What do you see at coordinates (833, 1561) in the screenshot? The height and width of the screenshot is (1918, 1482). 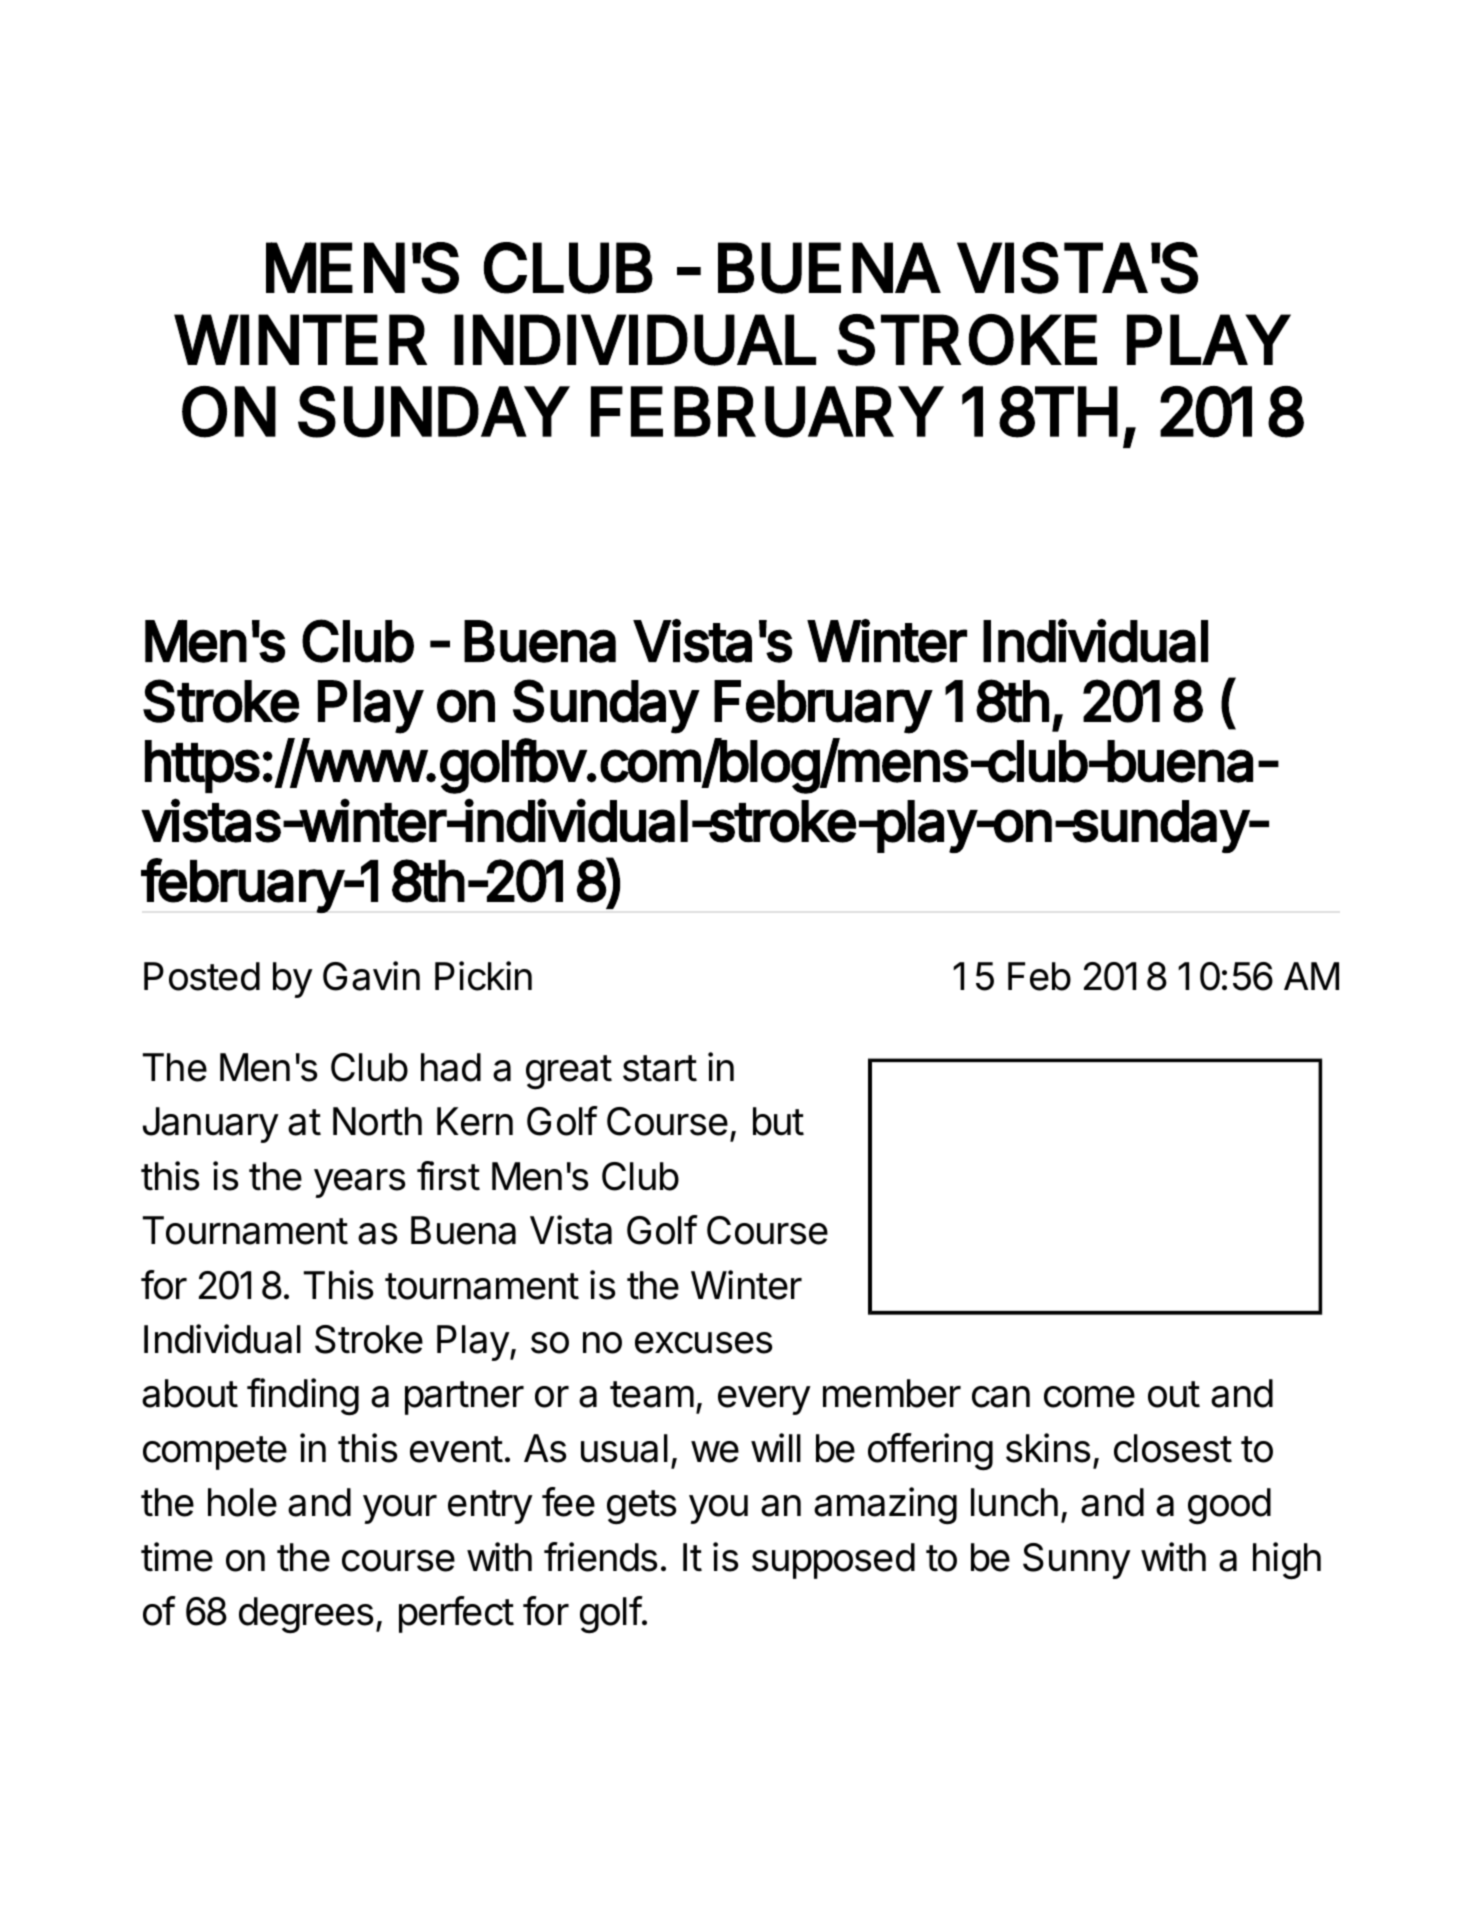 I see `supposed` at bounding box center [833, 1561].
